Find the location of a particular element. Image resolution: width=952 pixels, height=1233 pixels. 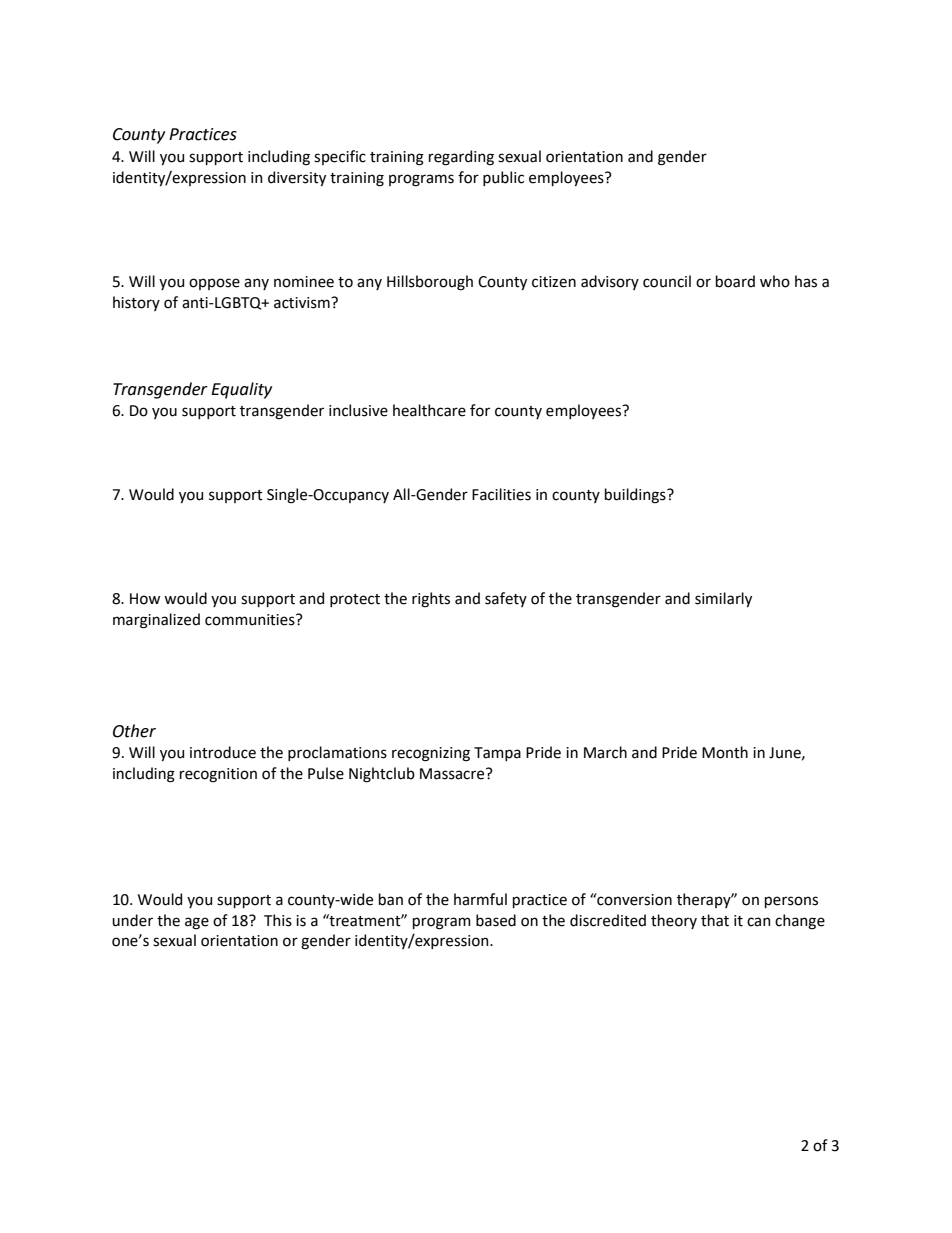

communities is located at coordinates (251, 620).
